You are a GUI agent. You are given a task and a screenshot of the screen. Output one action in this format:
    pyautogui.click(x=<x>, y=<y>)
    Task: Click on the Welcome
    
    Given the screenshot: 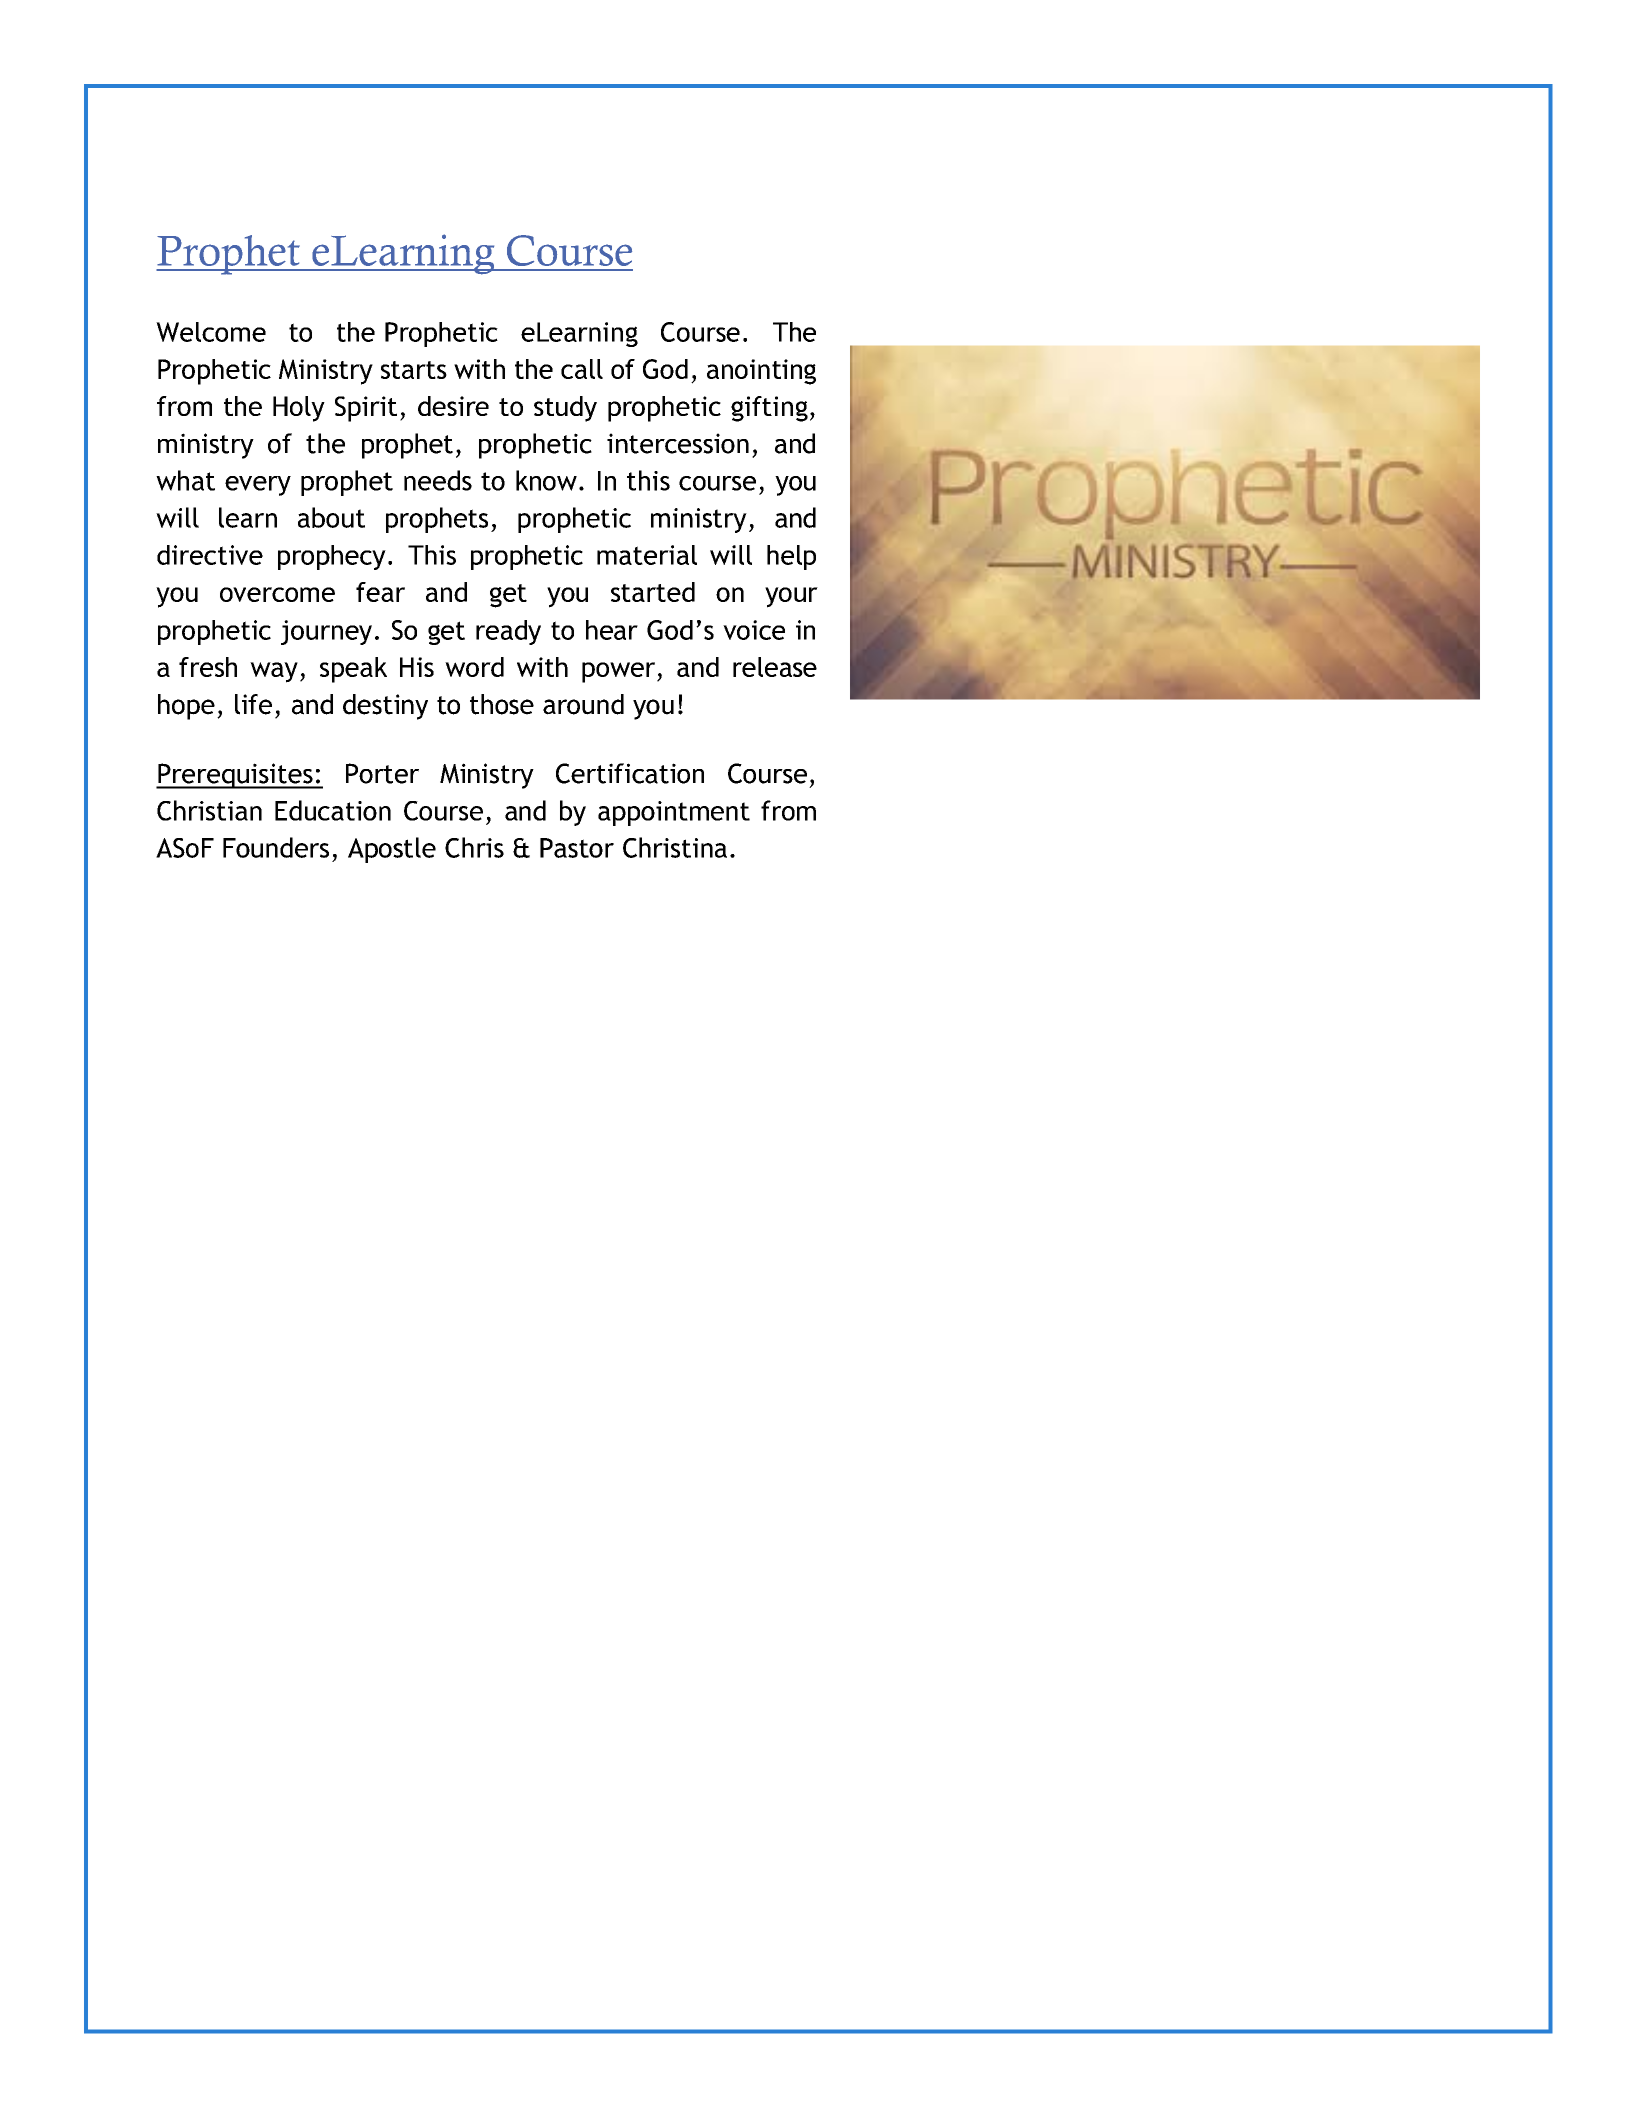 What is the action you would take?
    pyautogui.click(x=211, y=332)
